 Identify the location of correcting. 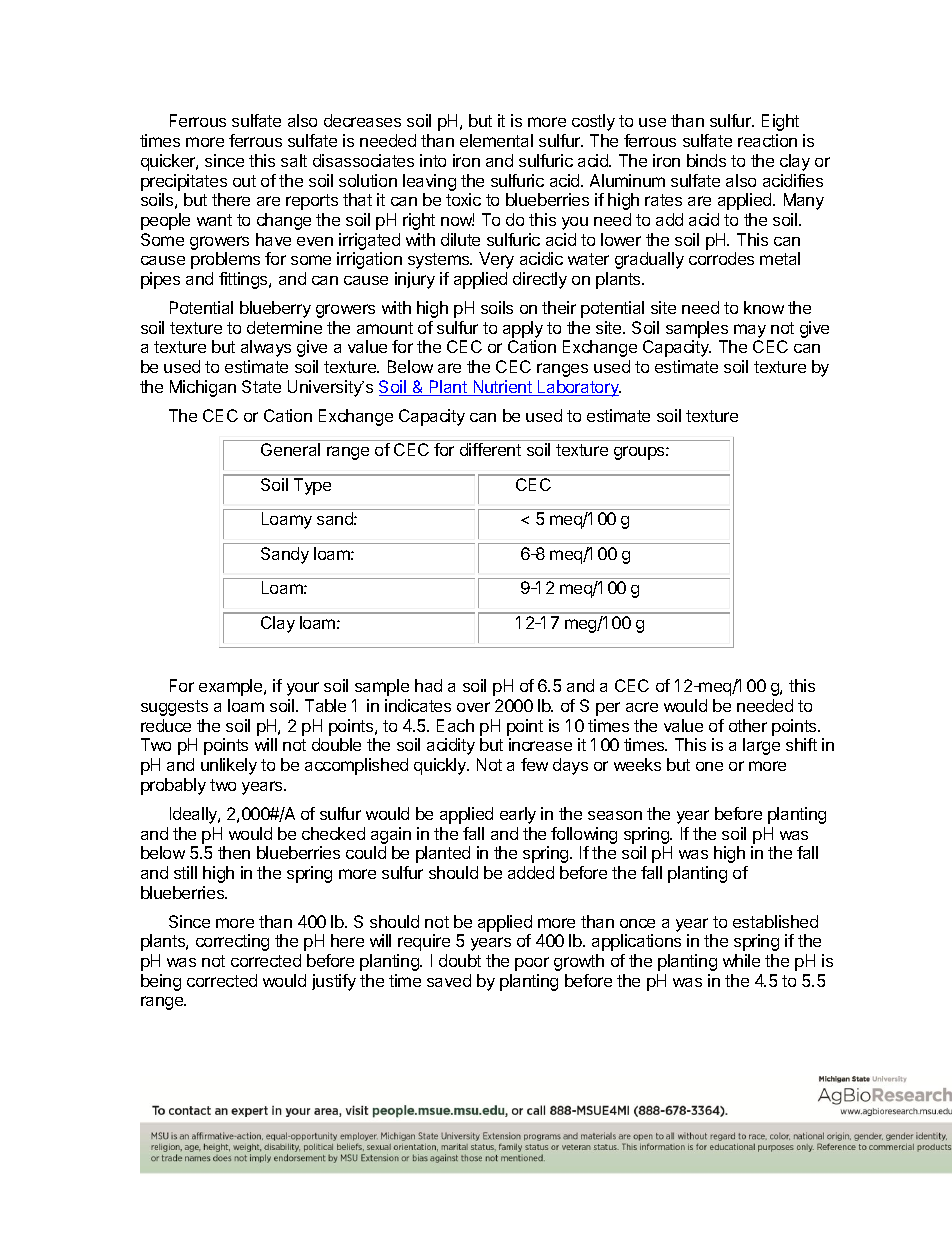
(232, 942).
